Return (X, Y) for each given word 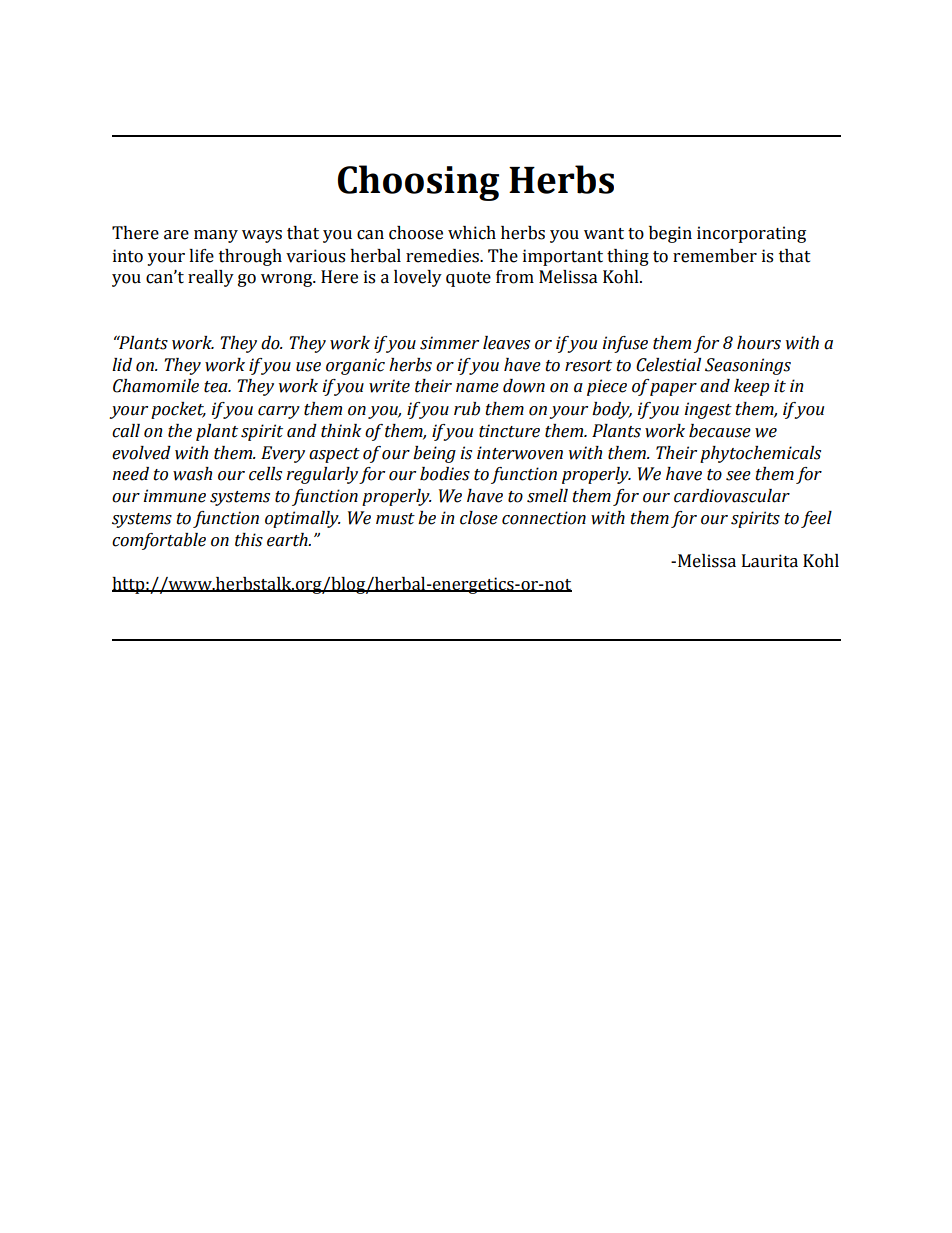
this (249, 540)
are (176, 235)
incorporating (751, 234)
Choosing (418, 183)
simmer (449, 343)
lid (122, 365)
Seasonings (748, 366)
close (479, 518)
